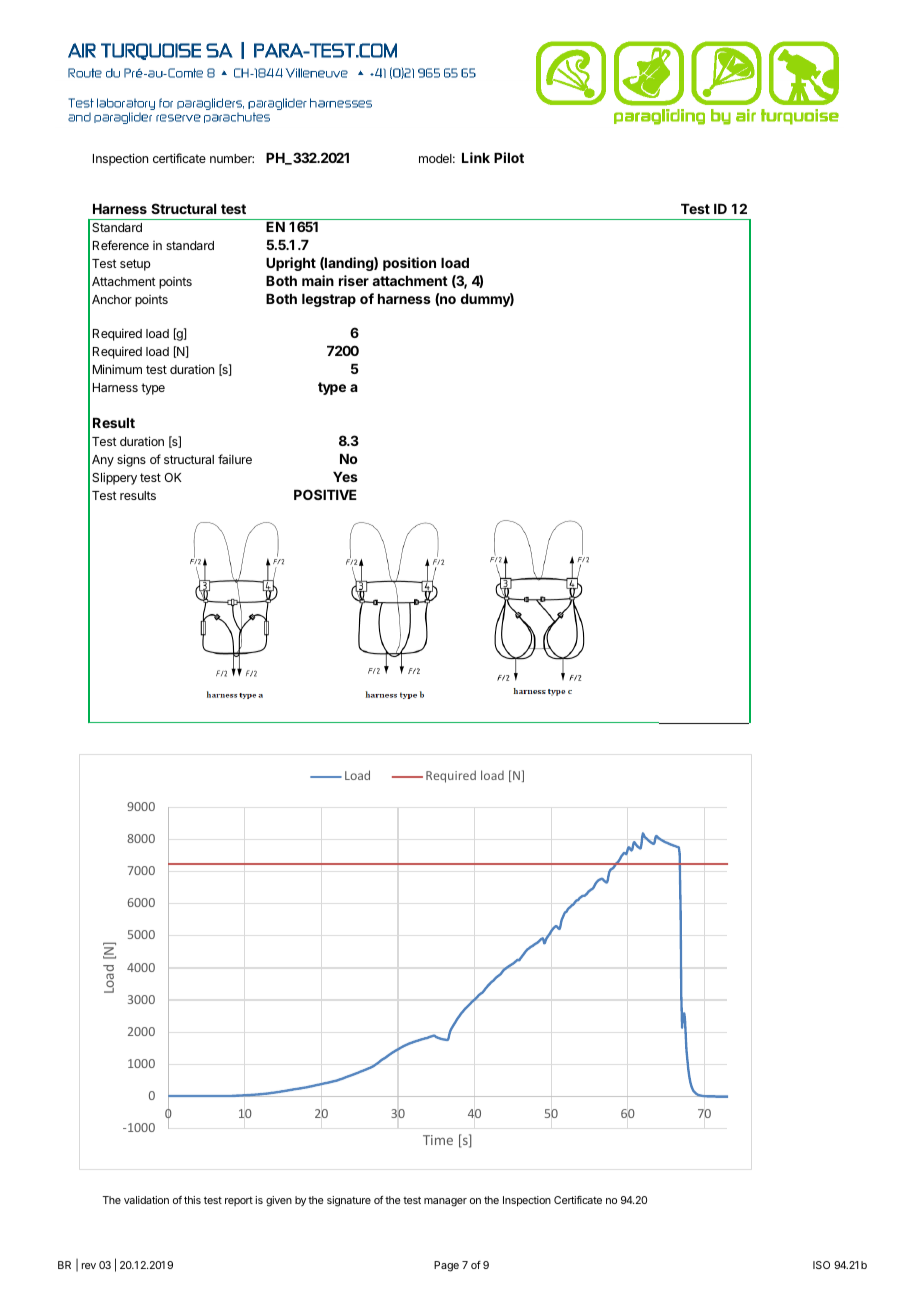 This page has height=1308, width=924. I want to click on POSITIVE, so click(325, 494).
